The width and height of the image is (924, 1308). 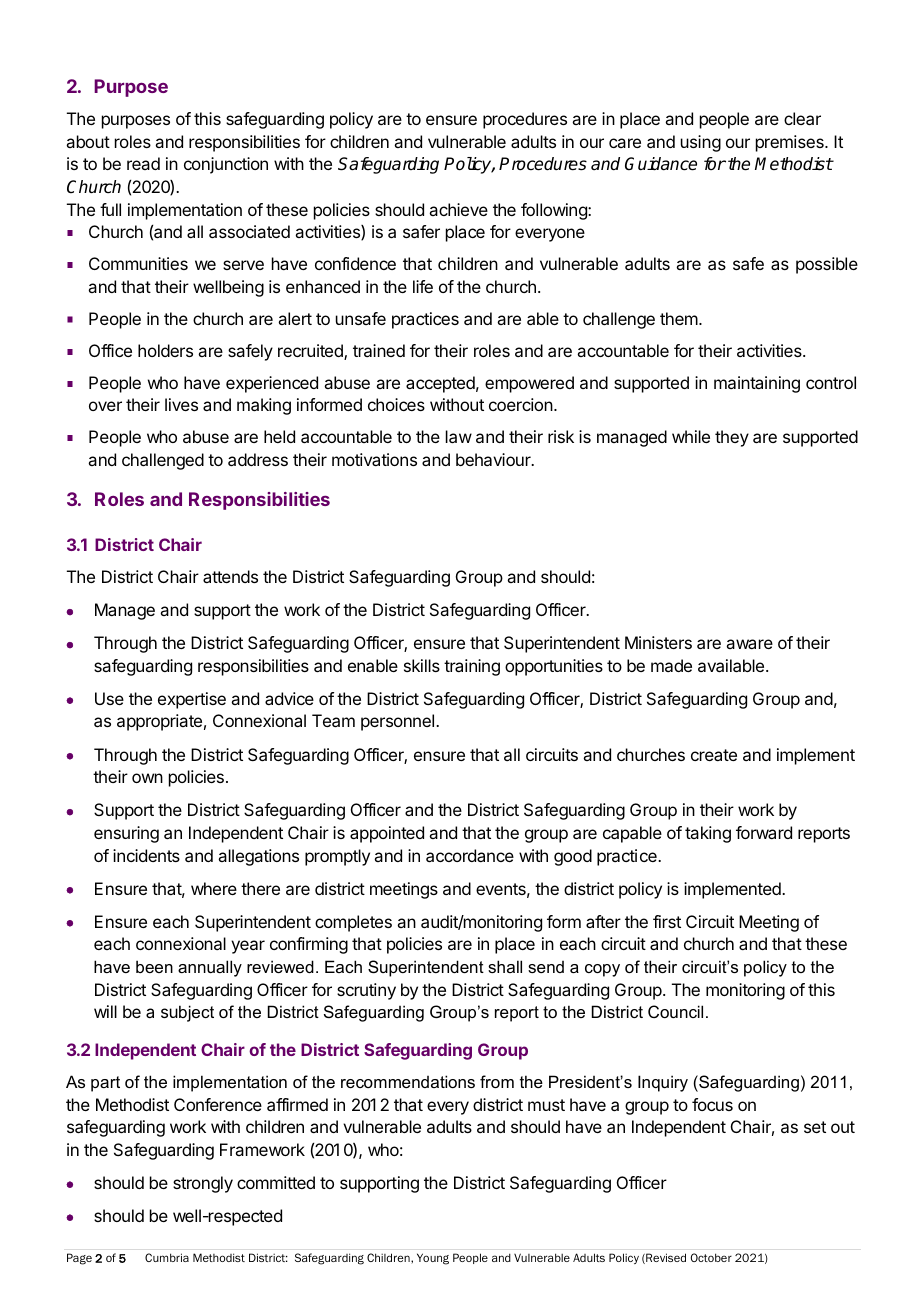 What do you see at coordinates (764, 832) in the image?
I see `forward` at bounding box center [764, 832].
